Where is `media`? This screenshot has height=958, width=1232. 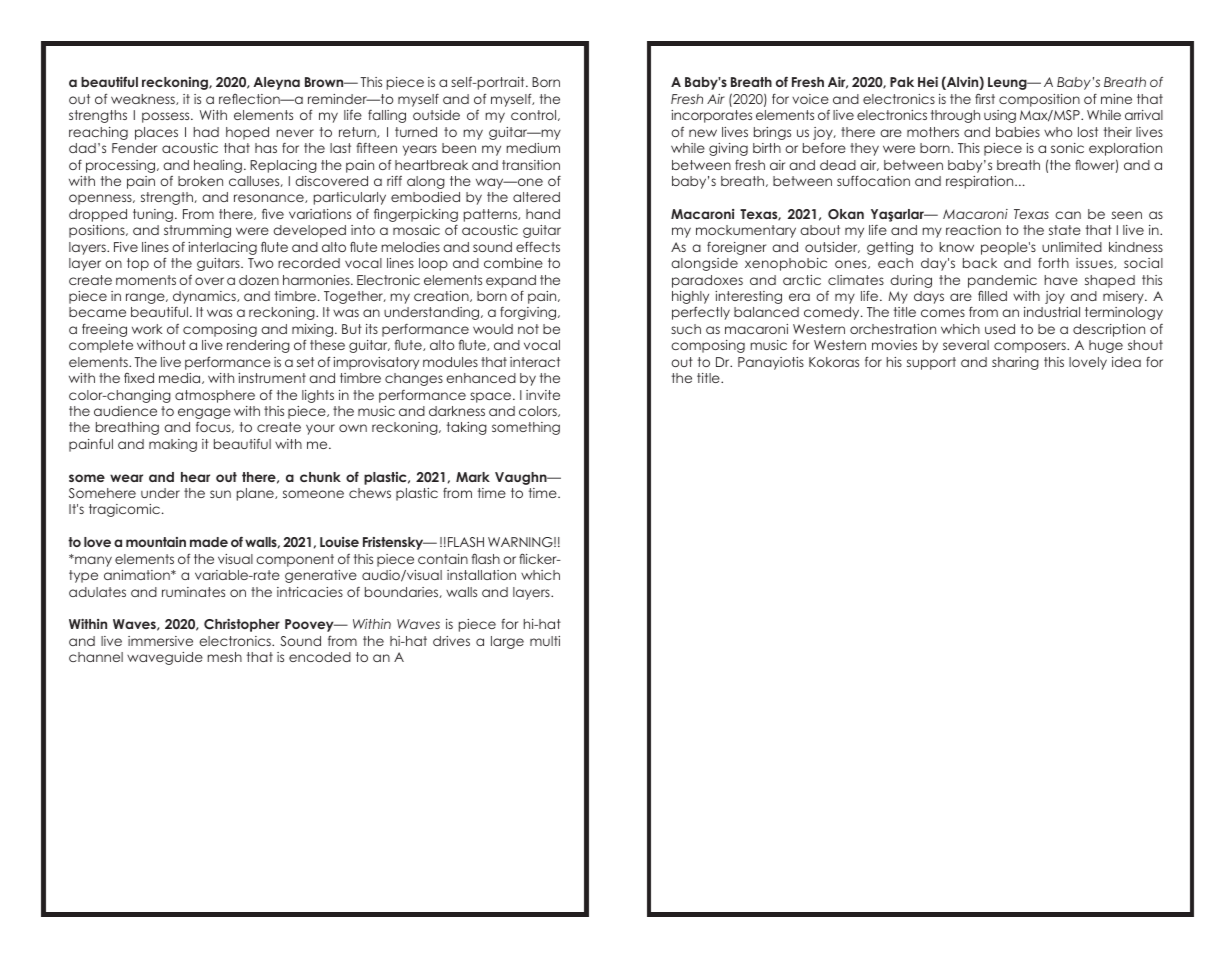
media is located at coordinates (181, 378).
